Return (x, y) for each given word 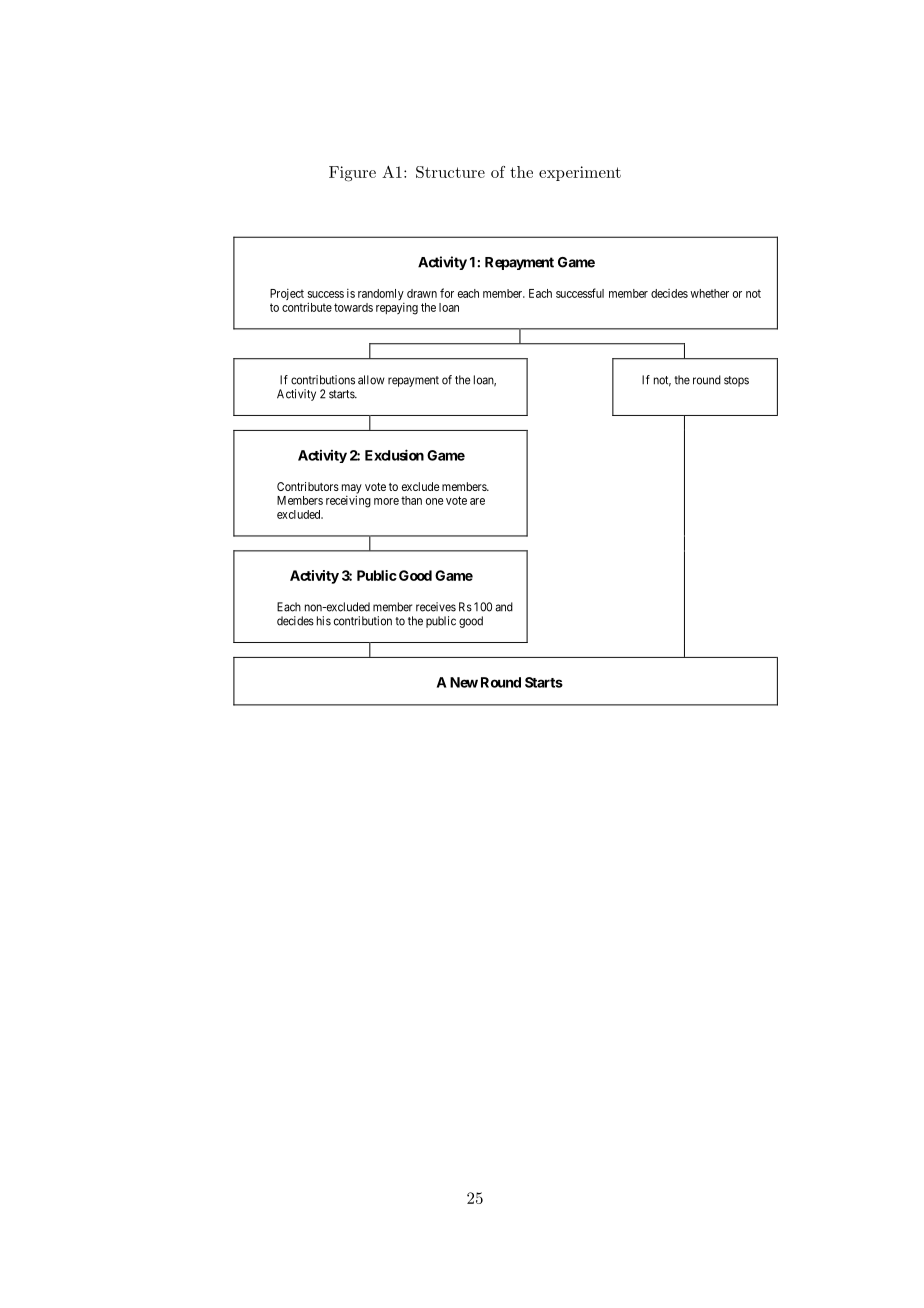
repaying (397, 309)
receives (436, 607)
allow (371, 380)
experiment (580, 173)
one (434, 501)
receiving (348, 501)
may (352, 490)
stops (736, 381)
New (464, 682)
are (477, 501)
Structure (450, 172)
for (447, 293)
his (324, 621)
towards (353, 307)
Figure (352, 174)
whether (709, 293)
